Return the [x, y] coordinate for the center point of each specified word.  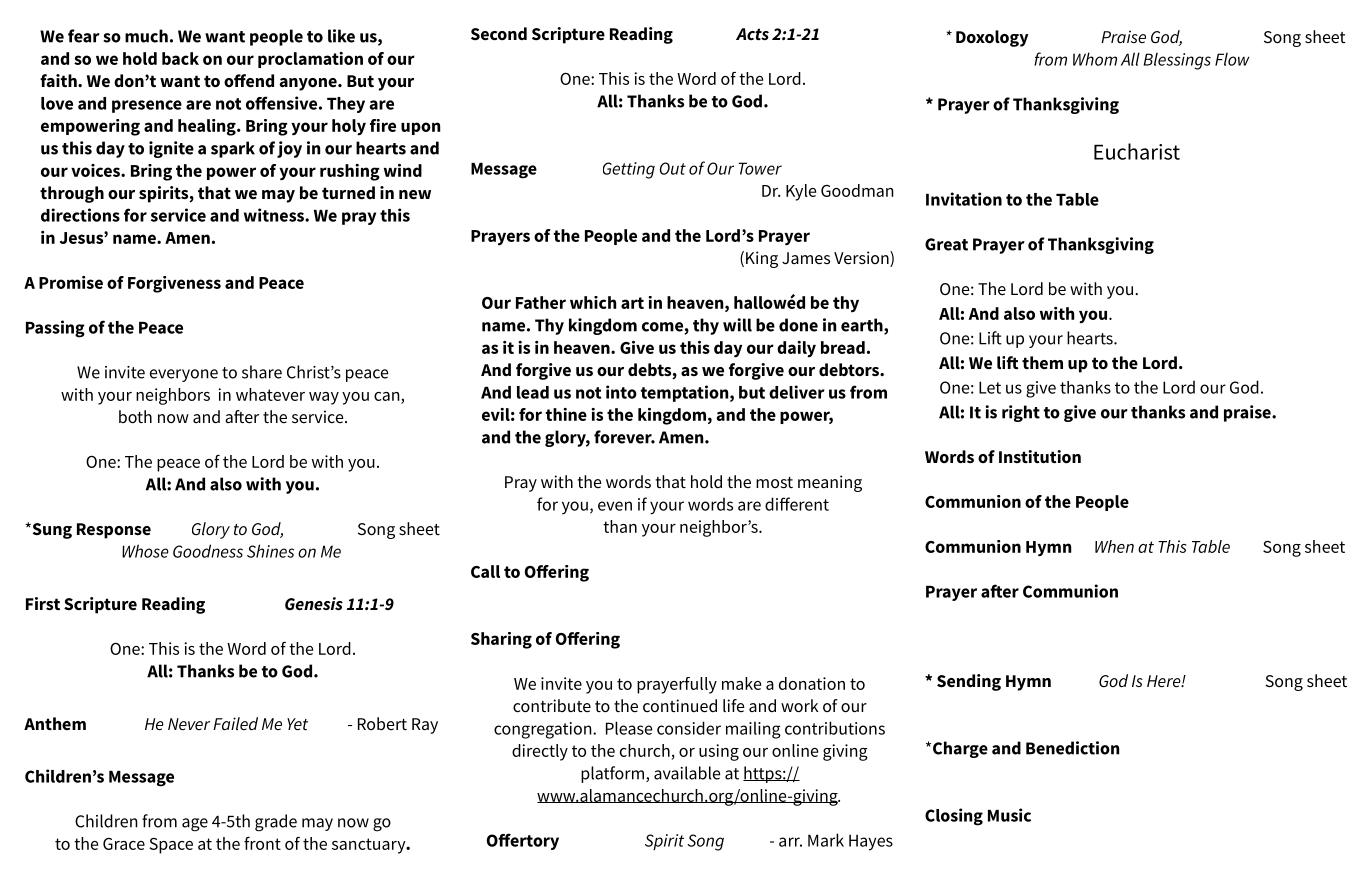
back [180, 58]
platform [614, 774]
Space [171, 846]
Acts [752, 34]
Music [1009, 815]
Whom [1095, 59]
